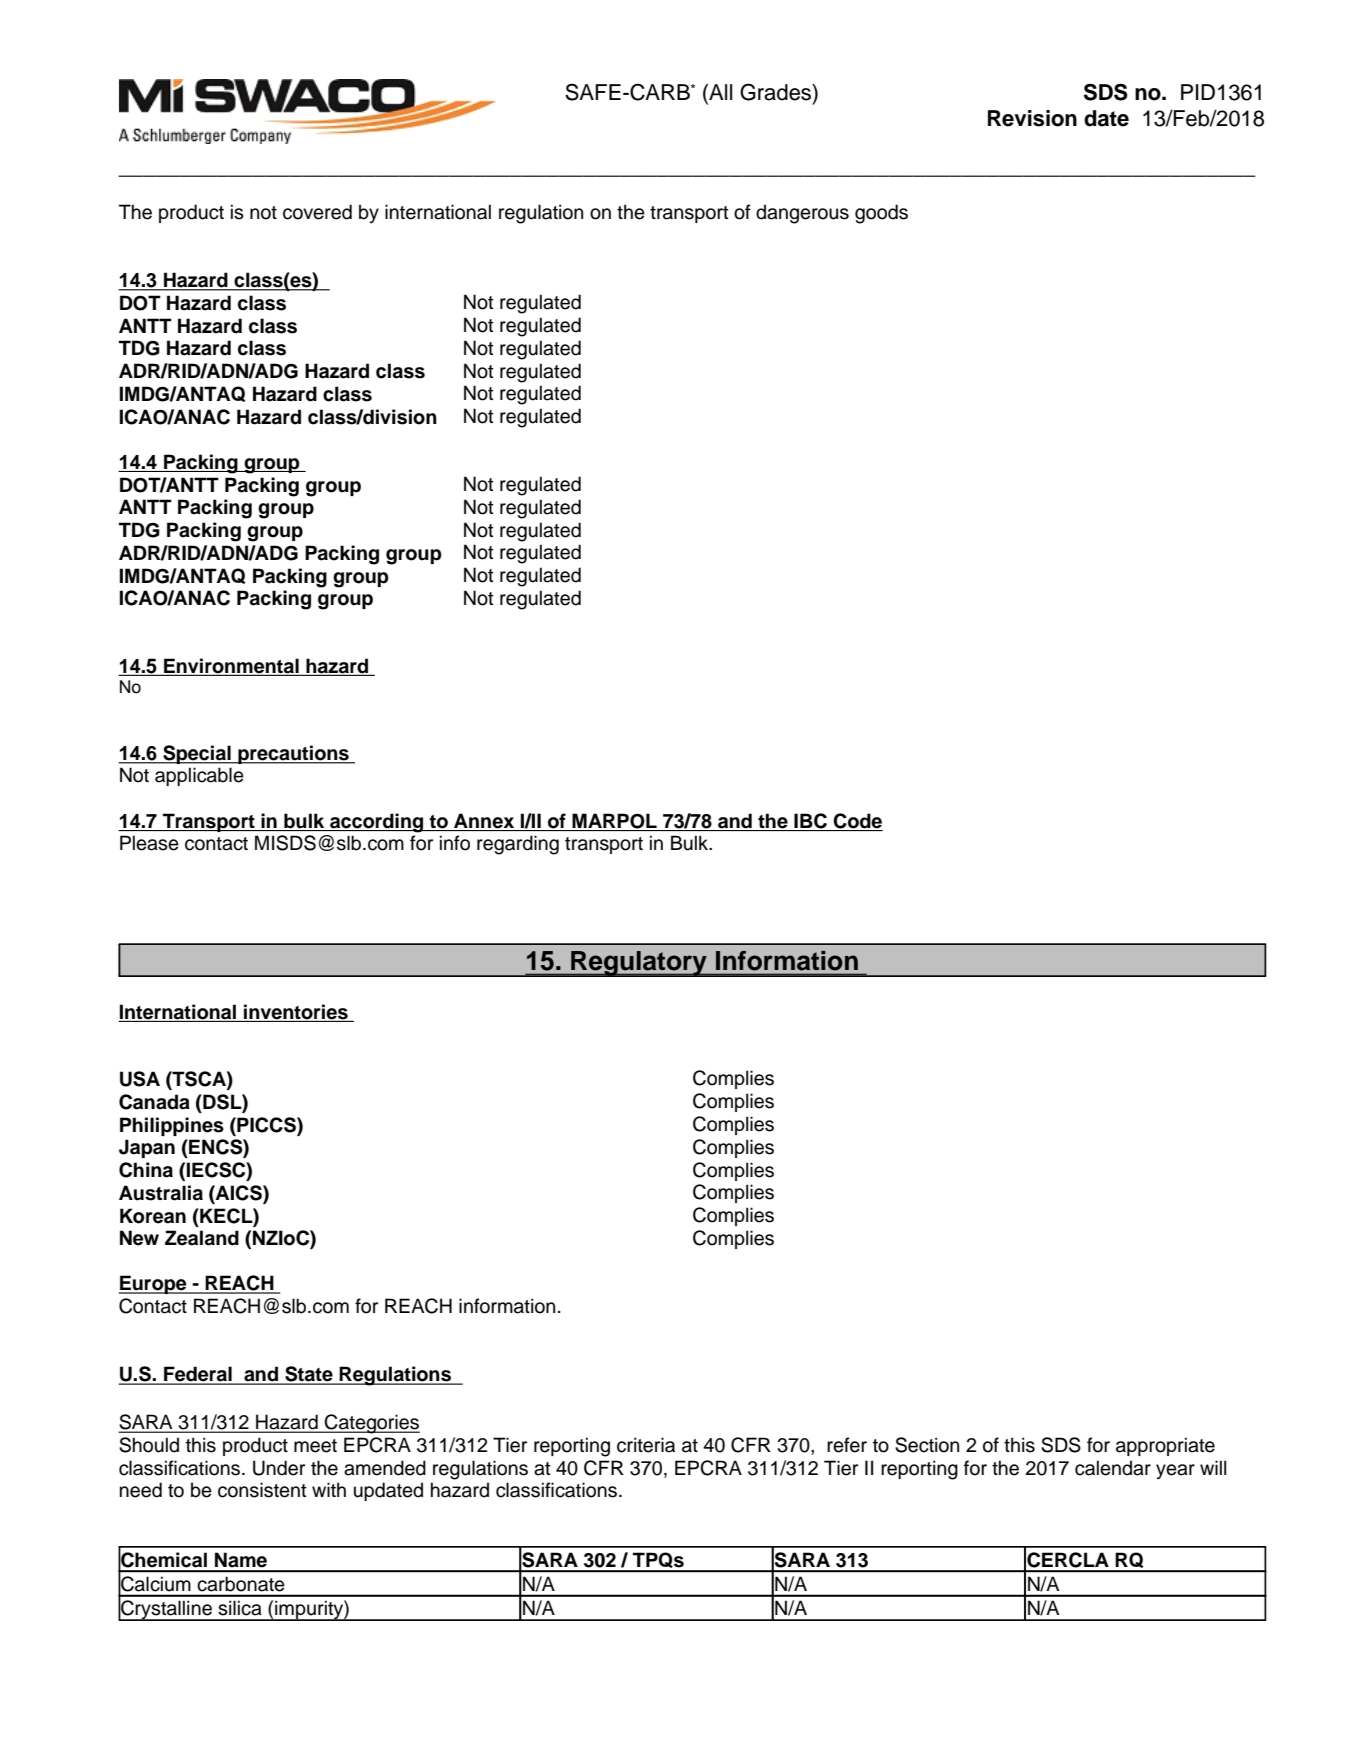 The width and height of the image is (1347, 1743). What do you see at coordinates (1032, 118) in the image?
I see `Revision` at bounding box center [1032, 118].
